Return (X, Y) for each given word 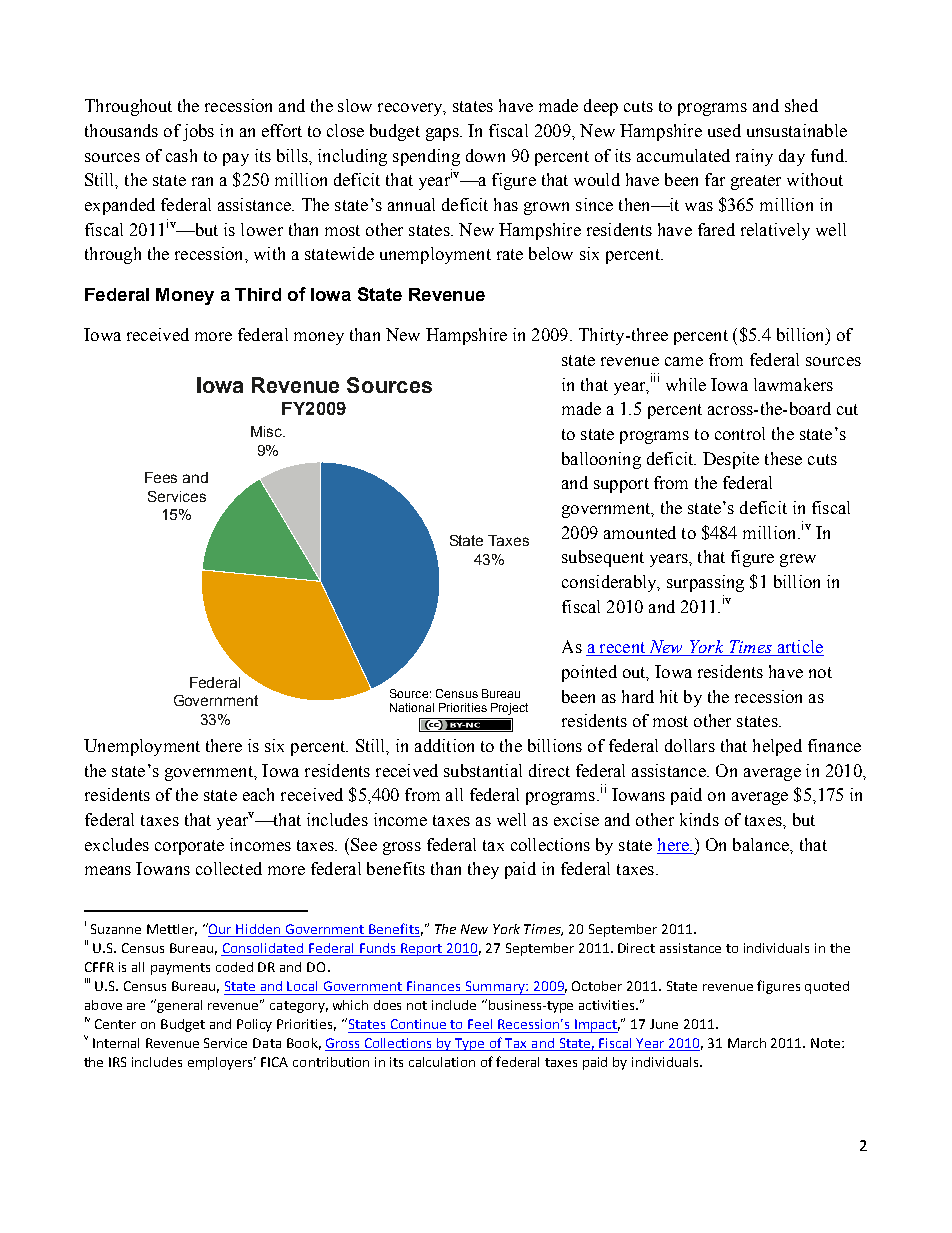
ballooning (601, 460)
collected (229, 868)
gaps (443, 134)
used (724, 130)
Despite (731, 460)
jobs (198, 132)
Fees (161, 477)
